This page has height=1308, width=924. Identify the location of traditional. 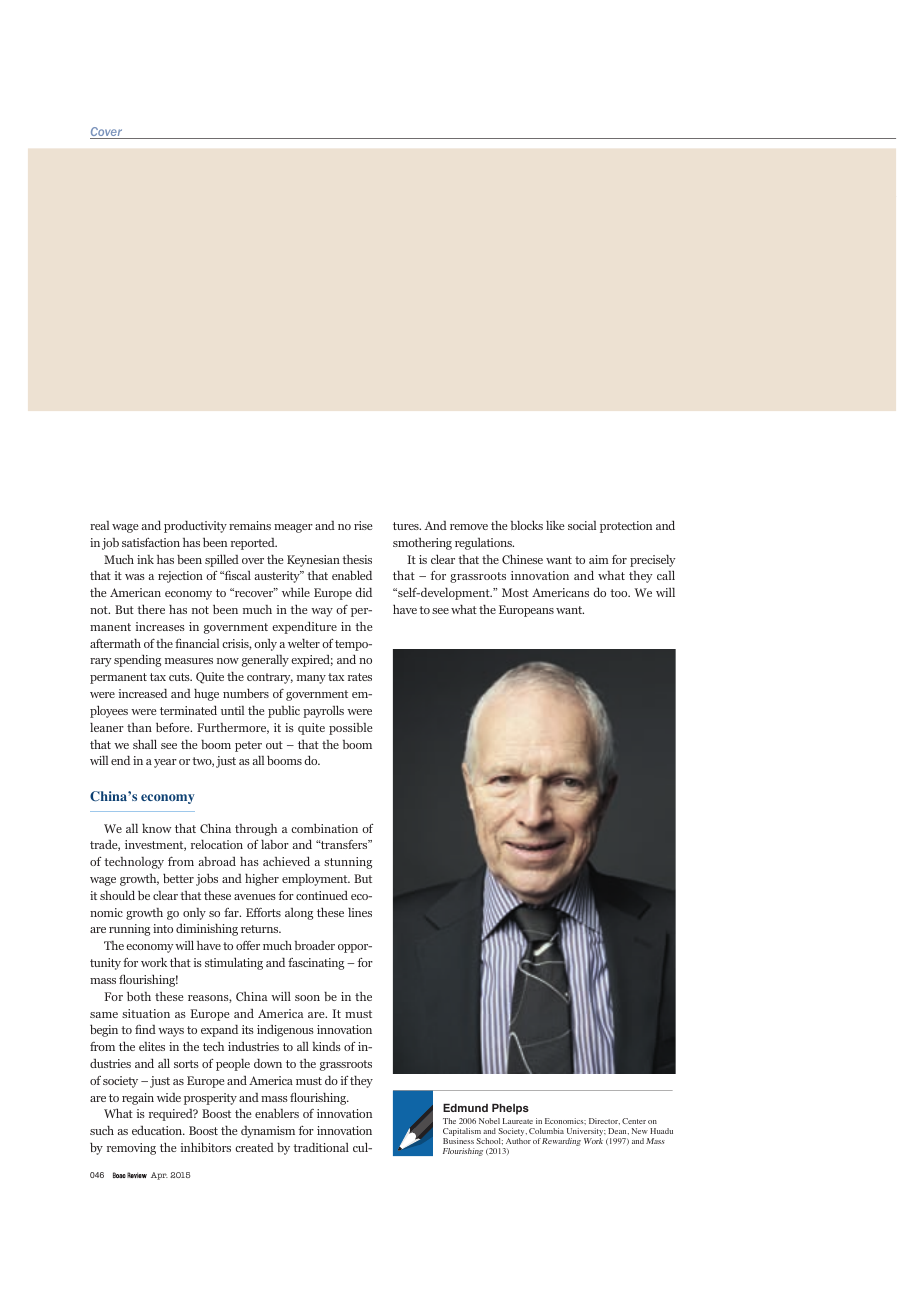
(321, 1147).
